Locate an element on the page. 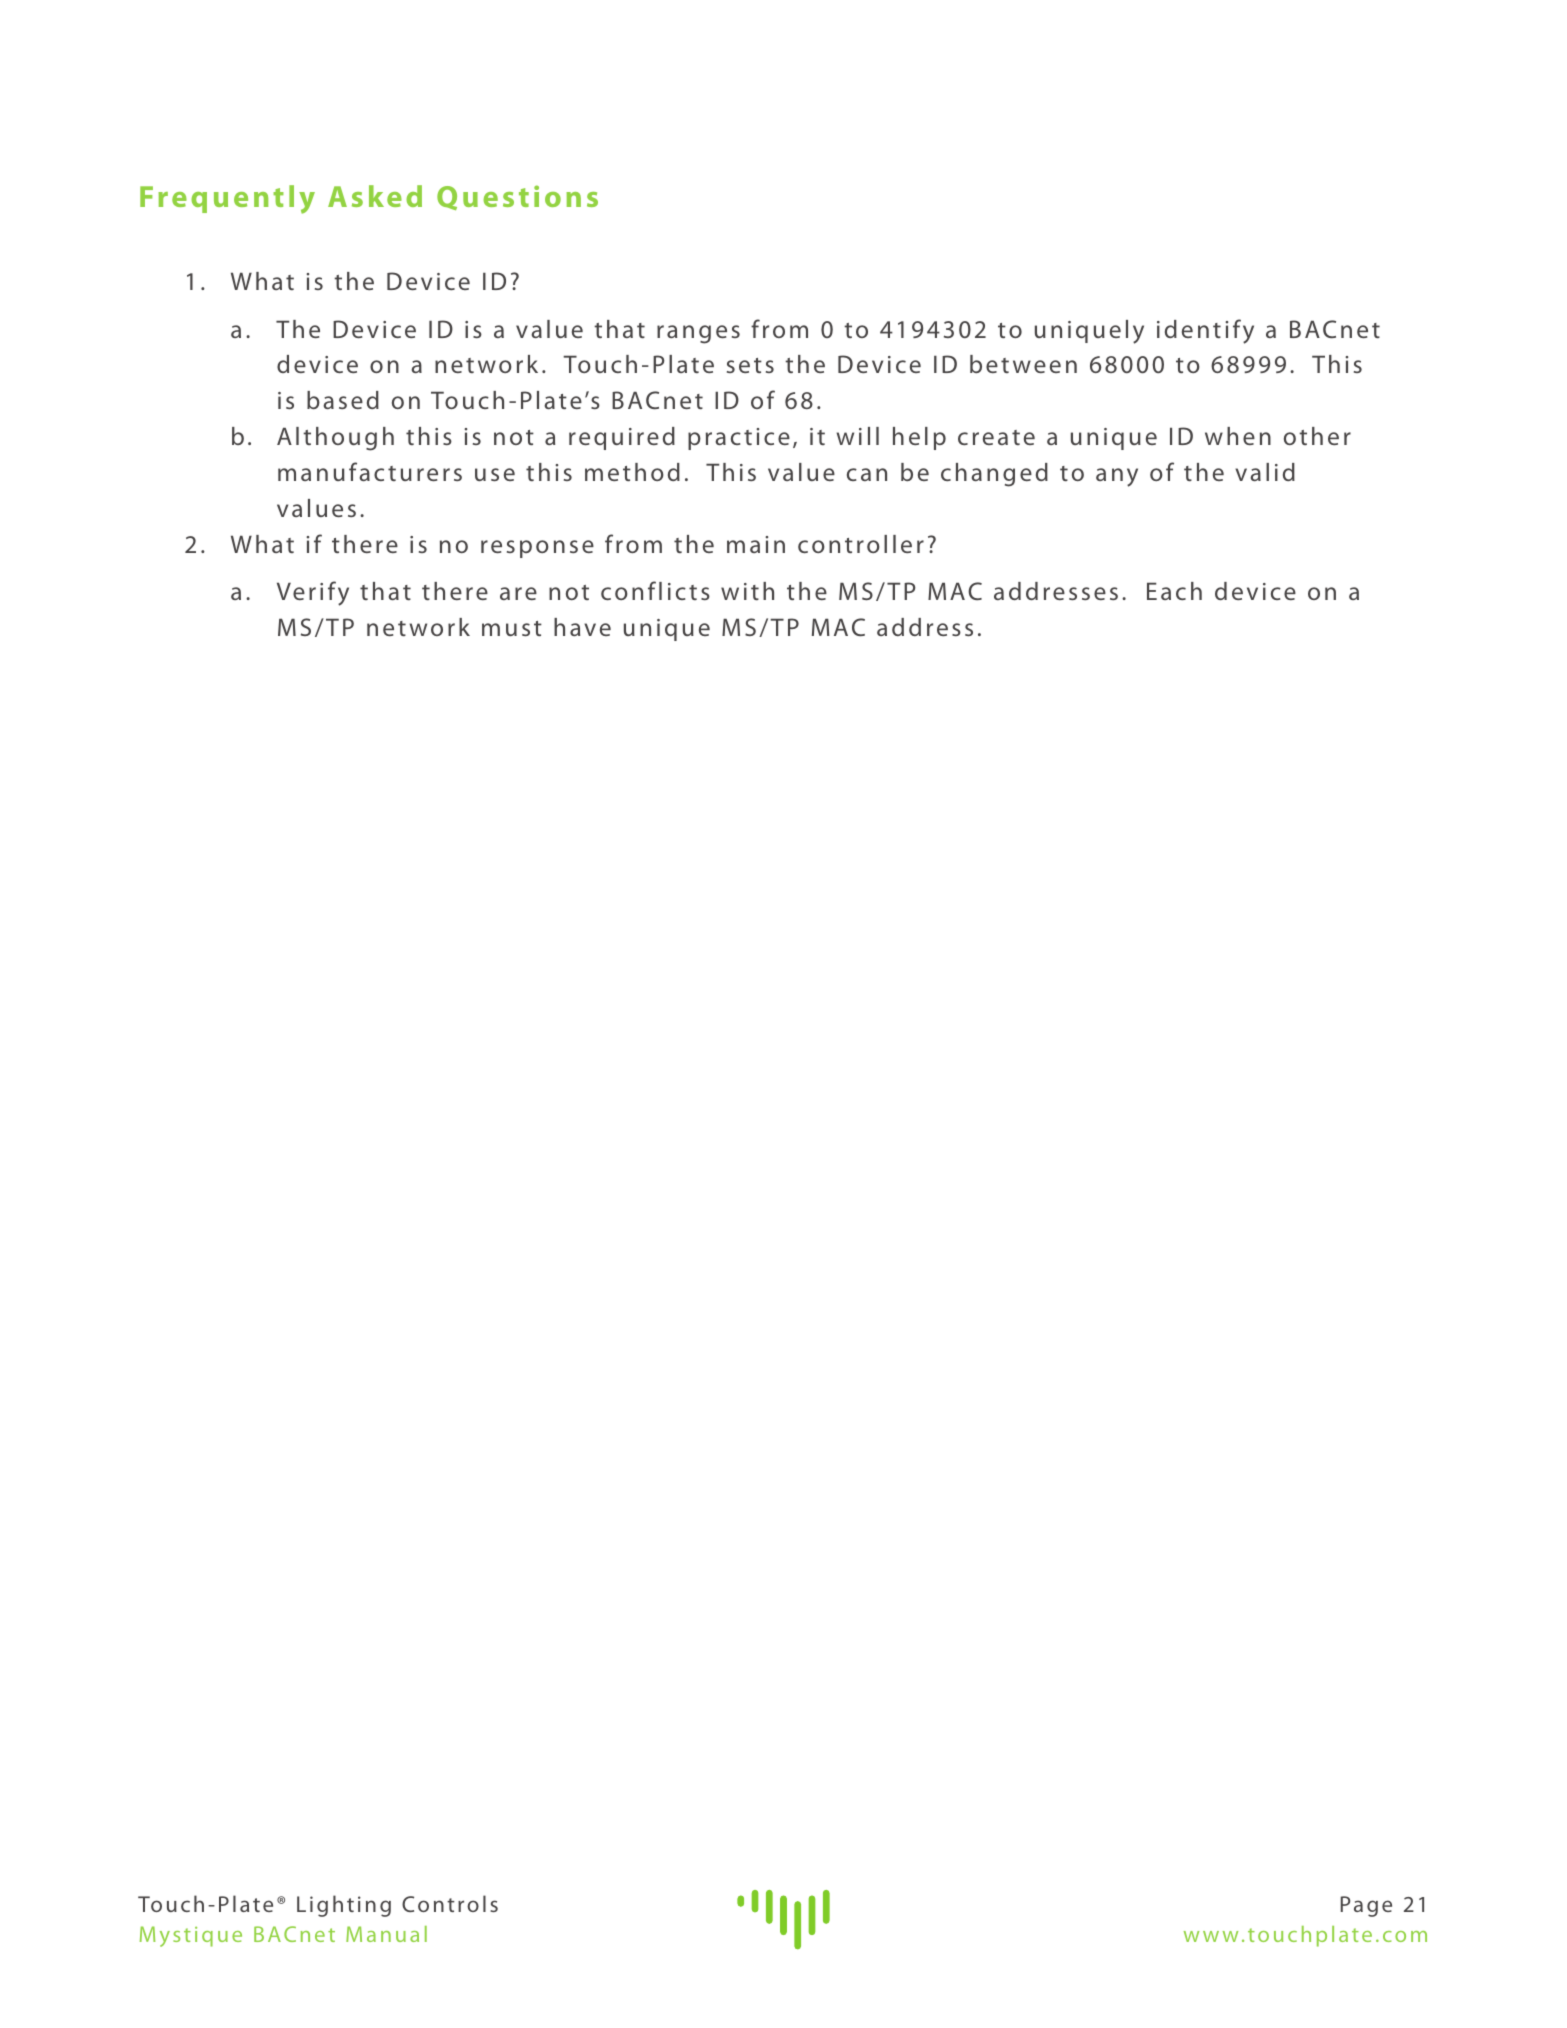  Asked is located at coordinates (375, 196).
